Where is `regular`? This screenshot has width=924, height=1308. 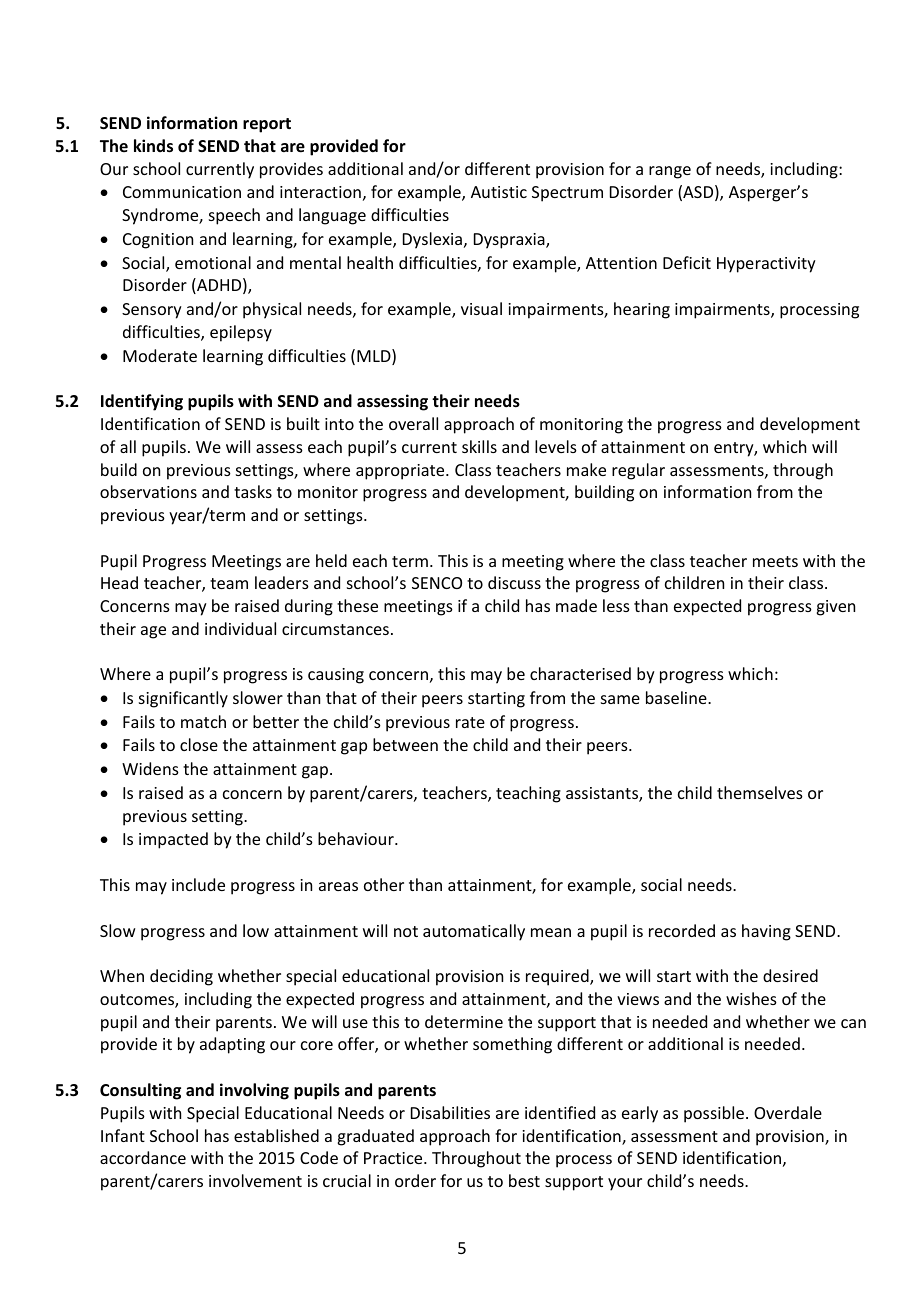 regular is located at coordinates (638, 471).
